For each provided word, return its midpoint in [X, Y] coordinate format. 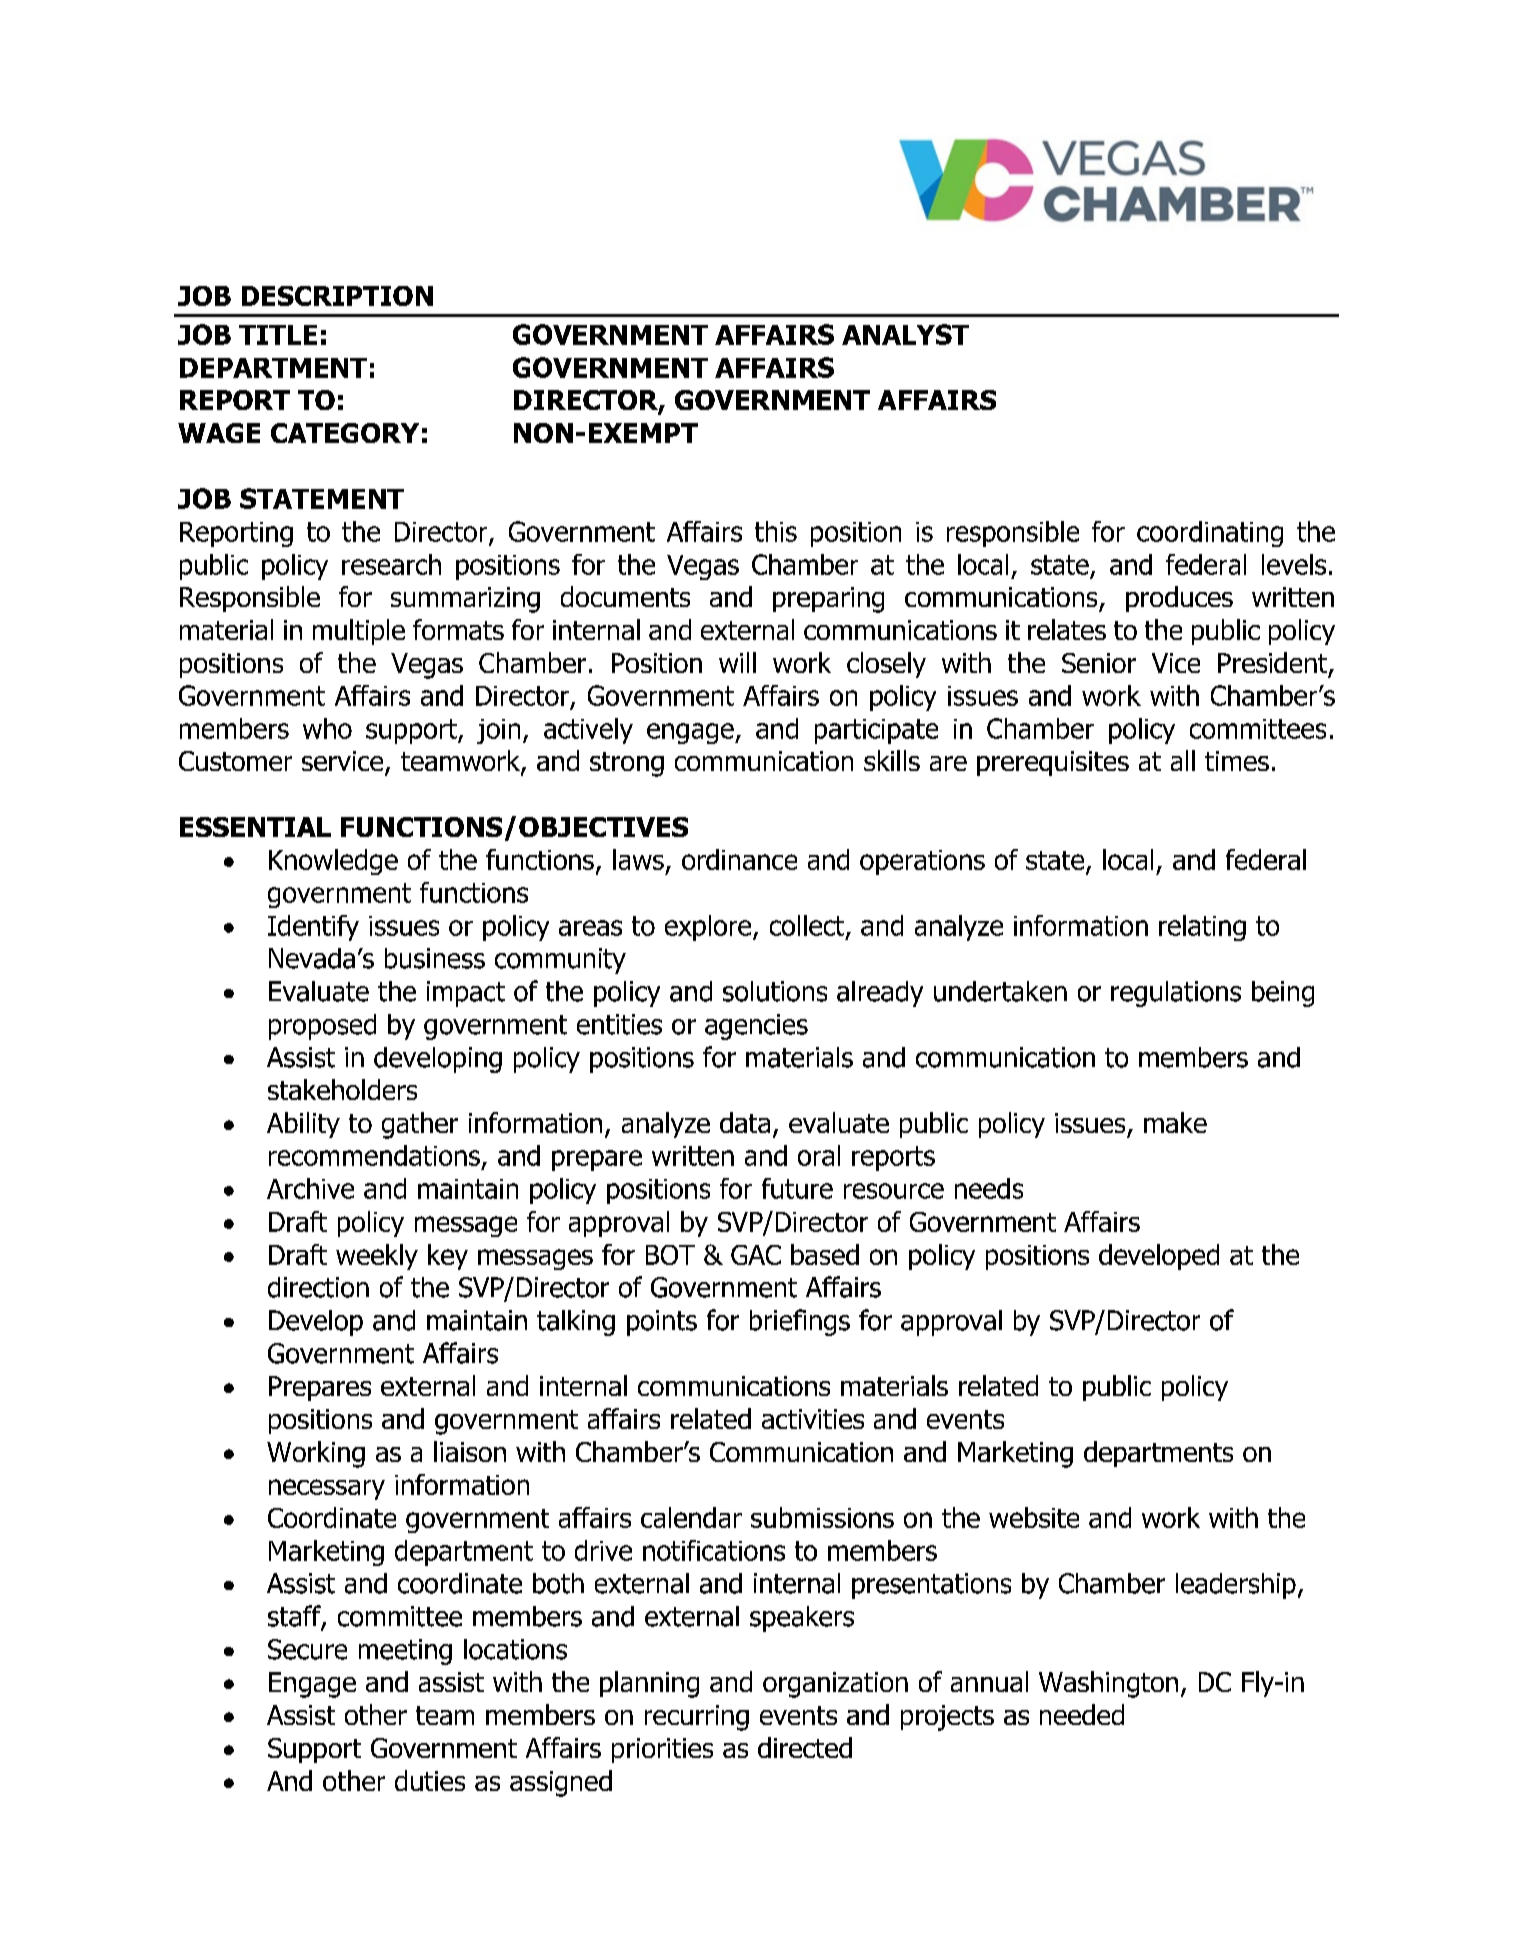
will [737, 662]
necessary [327, 1489]
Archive [310, 1188]
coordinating [1210, 534]
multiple [359, 632]
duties [430, 1780]
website [1034, 1517]
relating [1202, 928]
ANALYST [905, 334]
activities [813, 1419]
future [797, 1188]
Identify [313, 928]
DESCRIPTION [337, 296]
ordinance [739, 859]
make [1175, 1122]
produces [1179, 599]
